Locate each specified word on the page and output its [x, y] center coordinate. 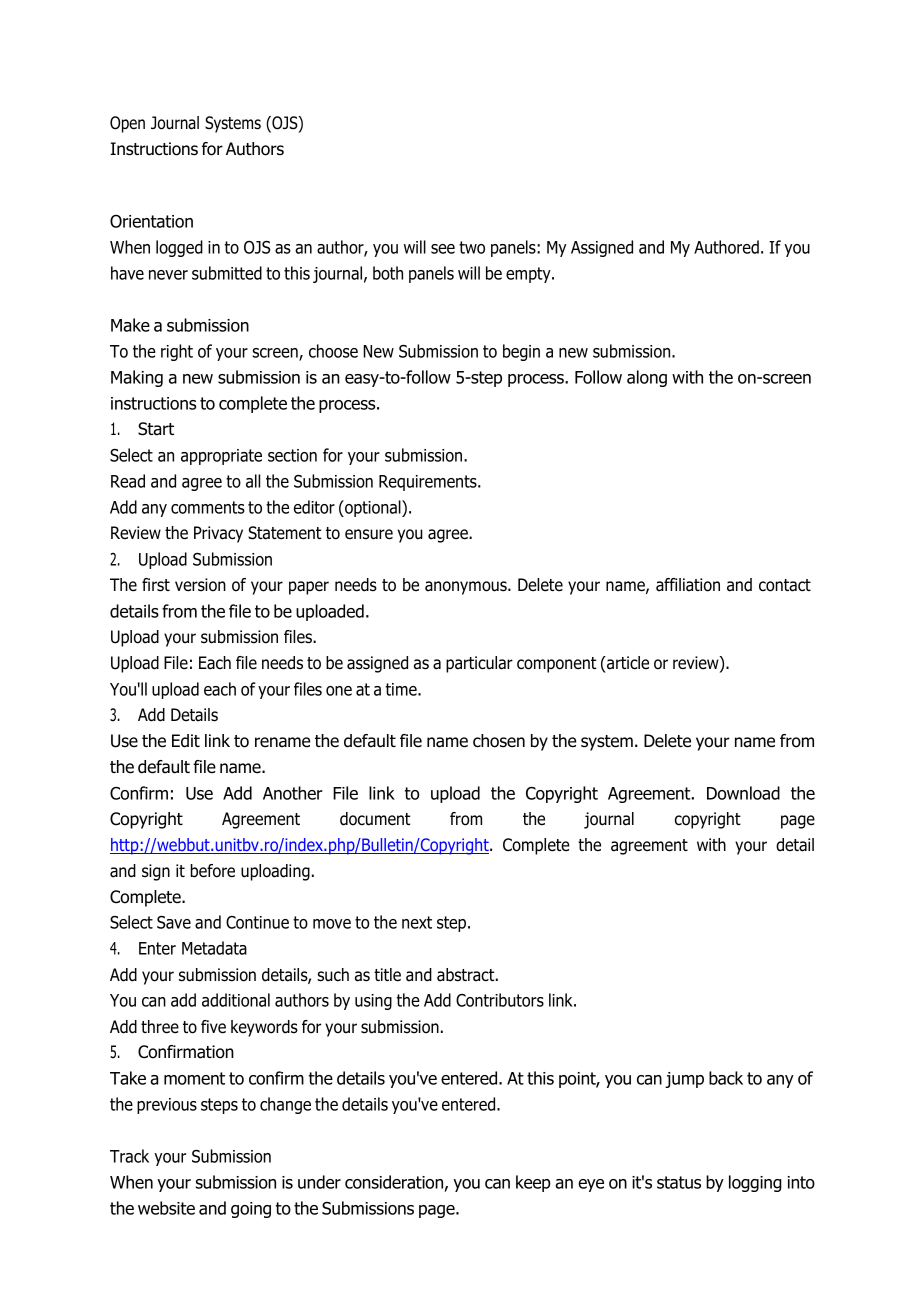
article [627, 663]
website [166, 1208]
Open [127, 124]
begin [521, 352]
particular [479, 664]
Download [743, 793]
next [417, 922]
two [472, 247]
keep [533, 1183]
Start [156, 429]
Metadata [214, 948]
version [200, 585]
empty [529, 275]
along [647, 378]
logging [755, 1183]
